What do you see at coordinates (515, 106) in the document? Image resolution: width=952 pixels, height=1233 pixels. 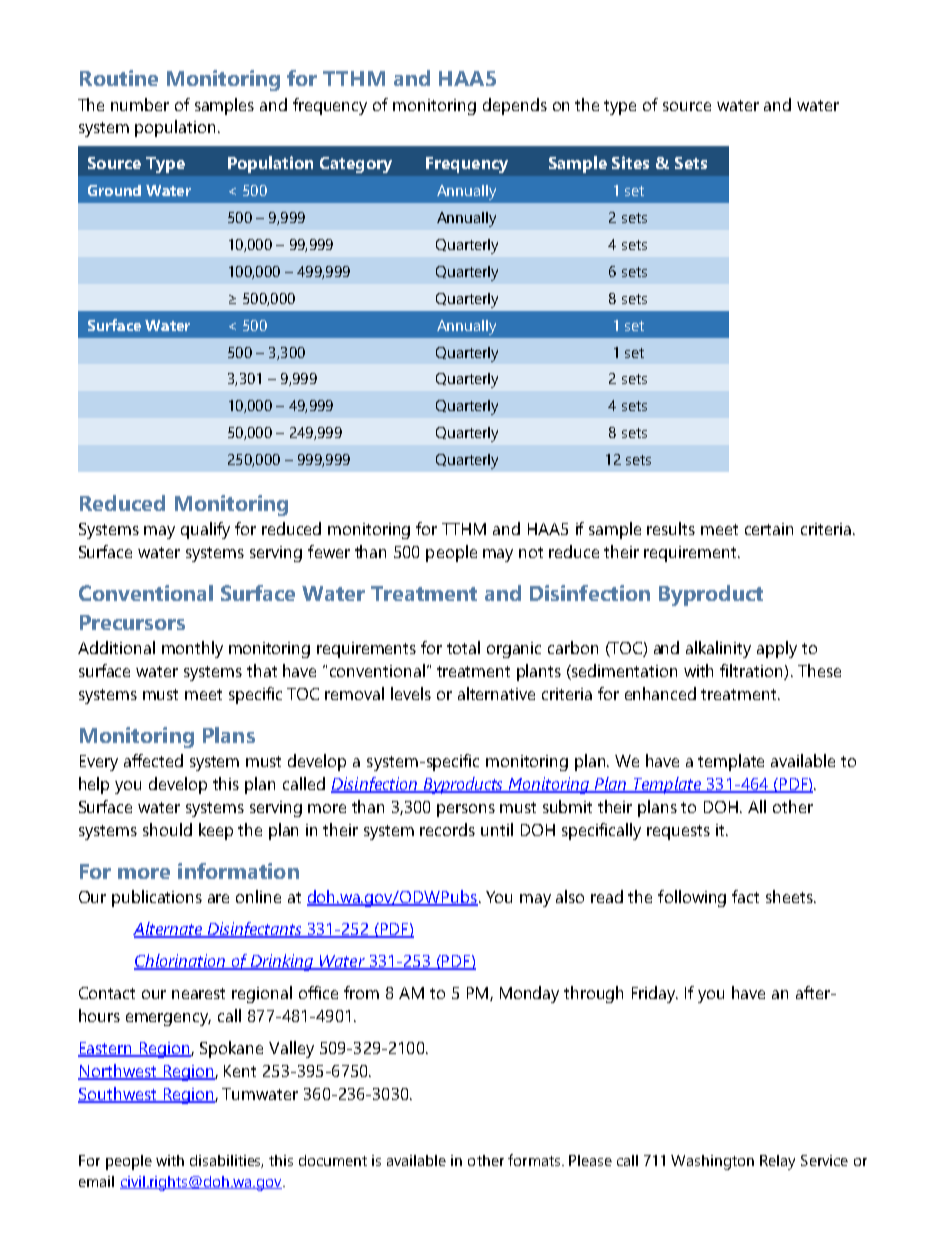 I see `depends` at bounding box center [515, 106].
